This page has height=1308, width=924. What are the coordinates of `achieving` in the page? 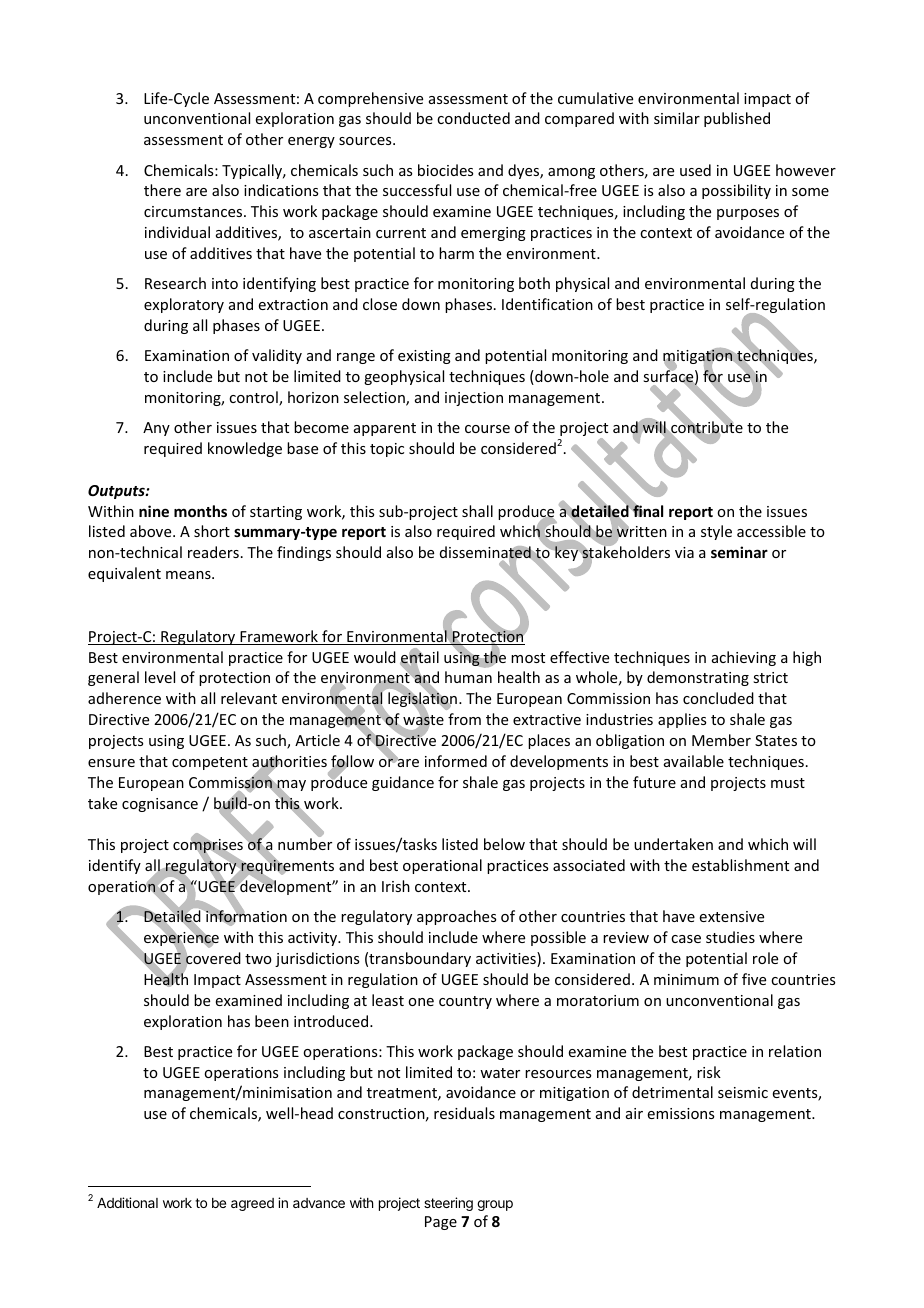 It's located at (744, 658).
